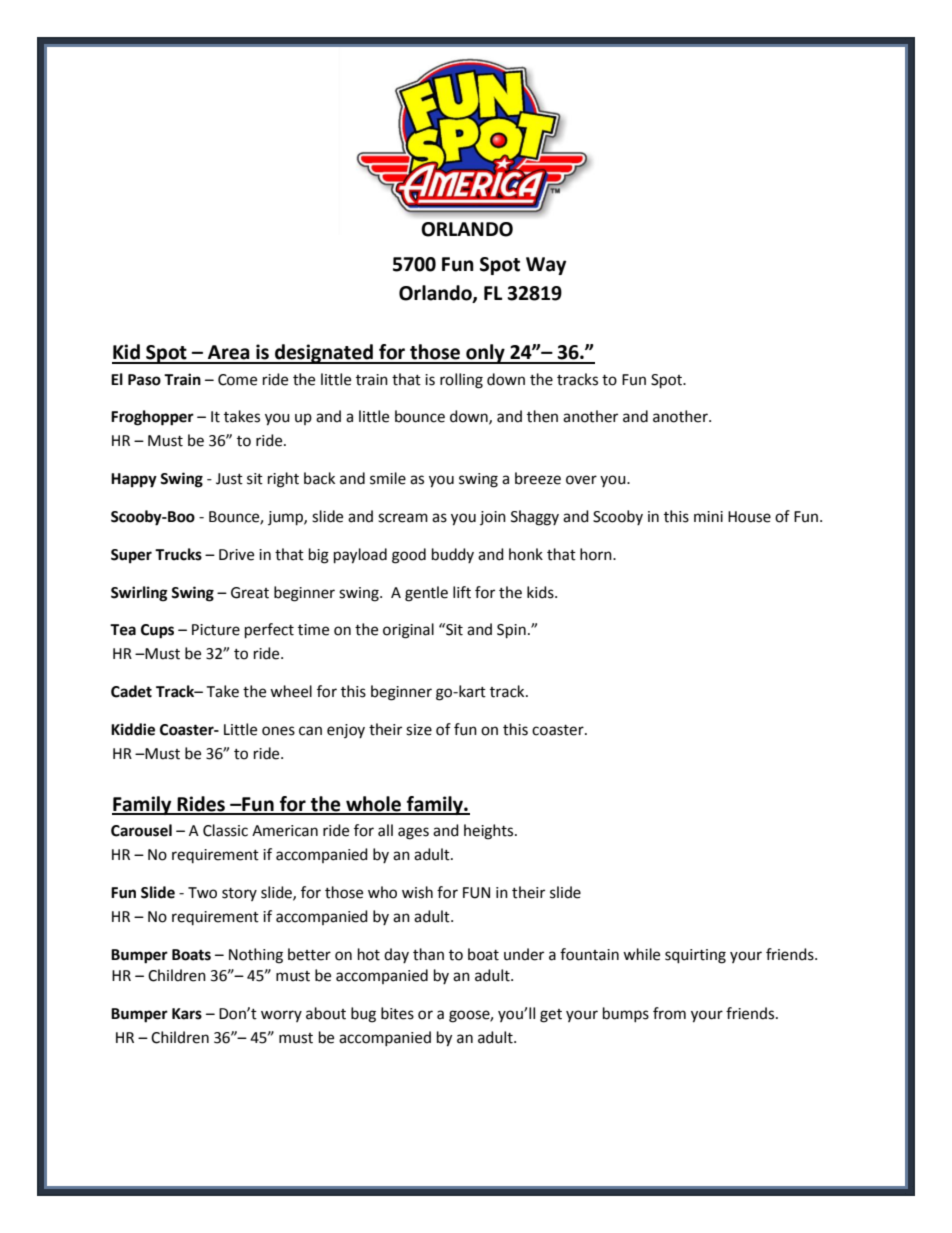 This page has height=1233, width=952. What do you see at coordinates (397, 1013) in the page?
I see `bites` at bounding box center [397, 1013].
